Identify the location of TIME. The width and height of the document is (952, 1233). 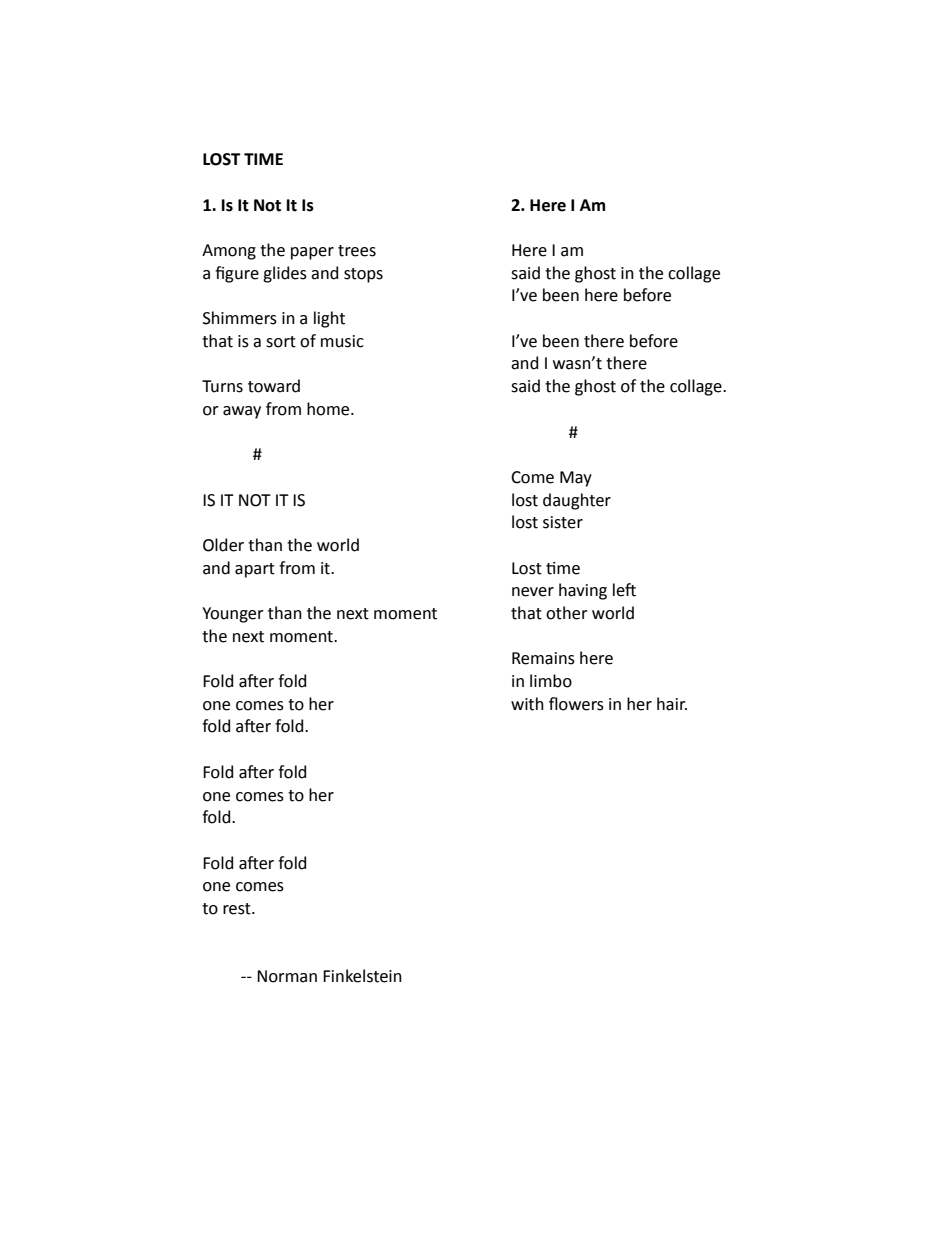
(263, 159).
